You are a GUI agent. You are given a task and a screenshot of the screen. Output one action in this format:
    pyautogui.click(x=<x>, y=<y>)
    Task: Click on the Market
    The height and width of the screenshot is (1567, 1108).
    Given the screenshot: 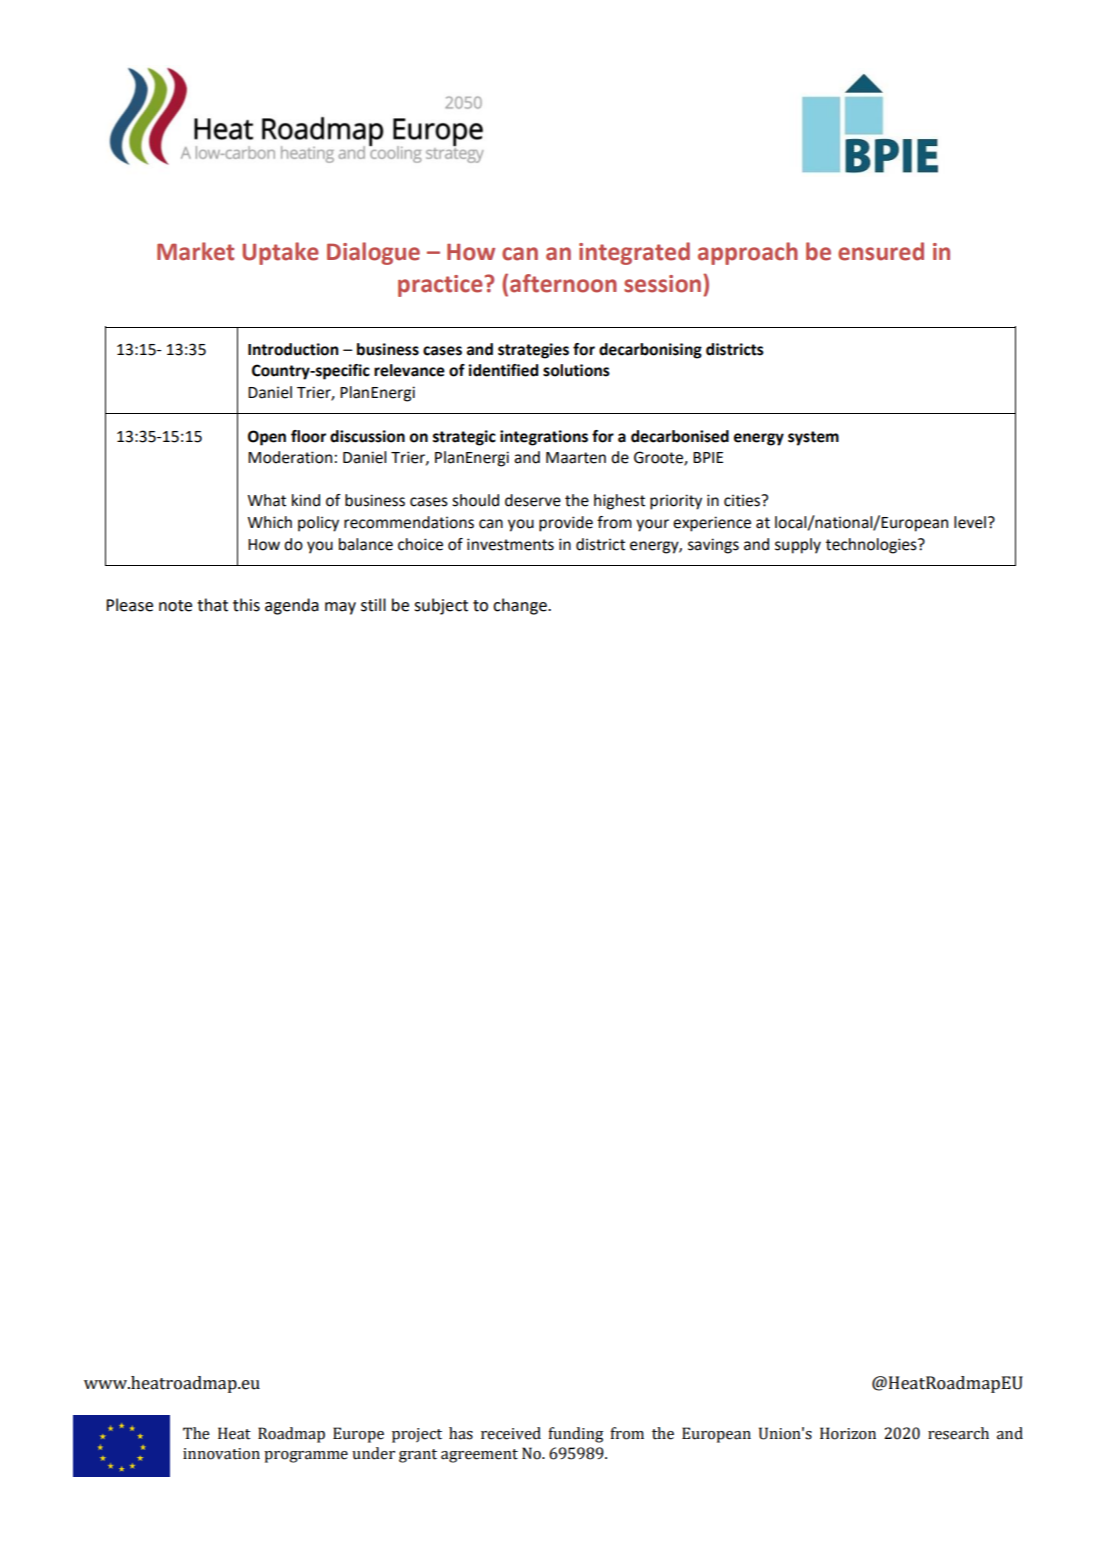 What is the action you would take?
    pyautogui.click(x=195, y=251)
